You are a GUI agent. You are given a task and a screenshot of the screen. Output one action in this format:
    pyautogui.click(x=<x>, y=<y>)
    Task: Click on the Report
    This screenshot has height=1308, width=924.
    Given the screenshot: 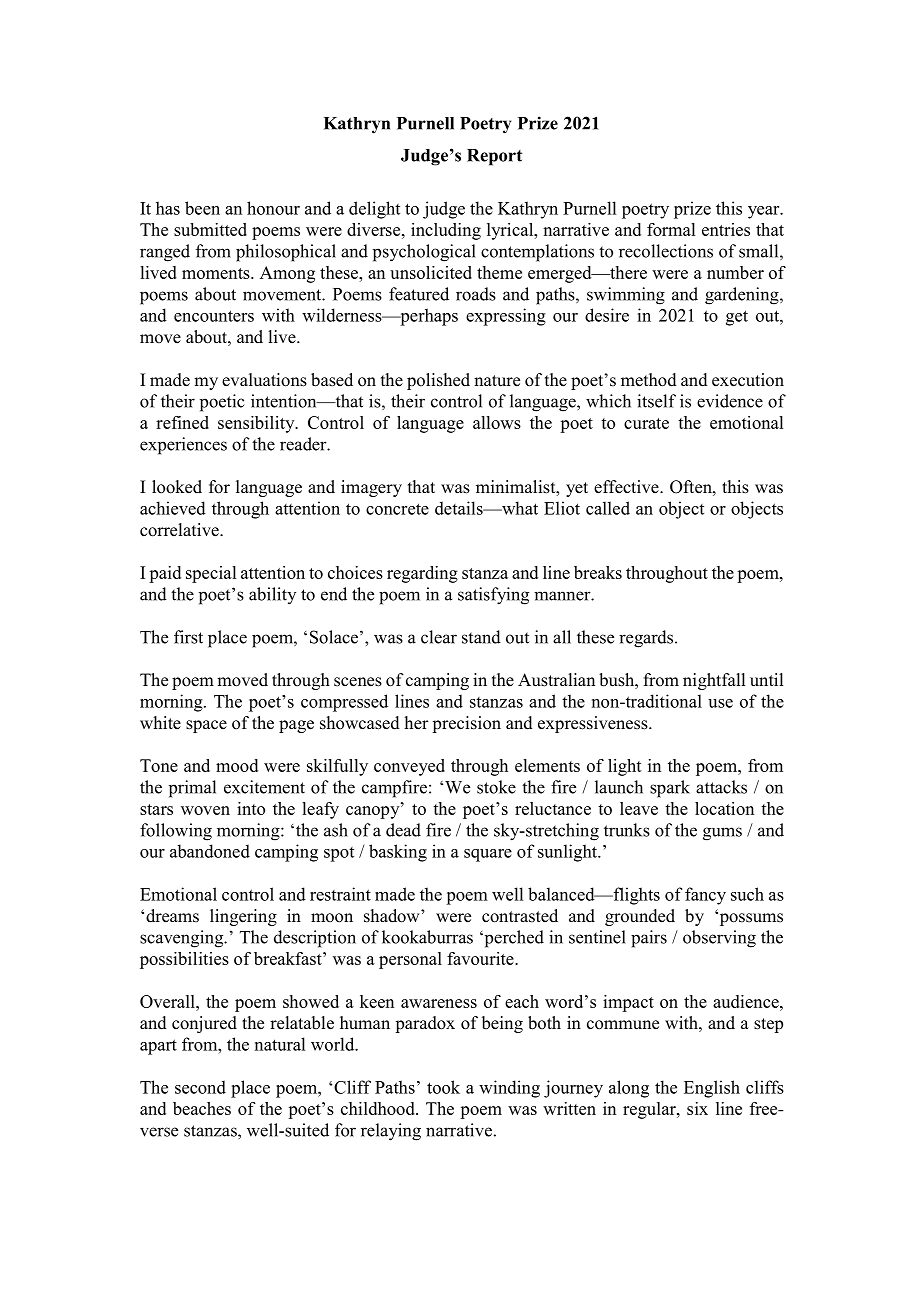 What is the action you would take?
    pyautogui.click(x=494, y=157)
